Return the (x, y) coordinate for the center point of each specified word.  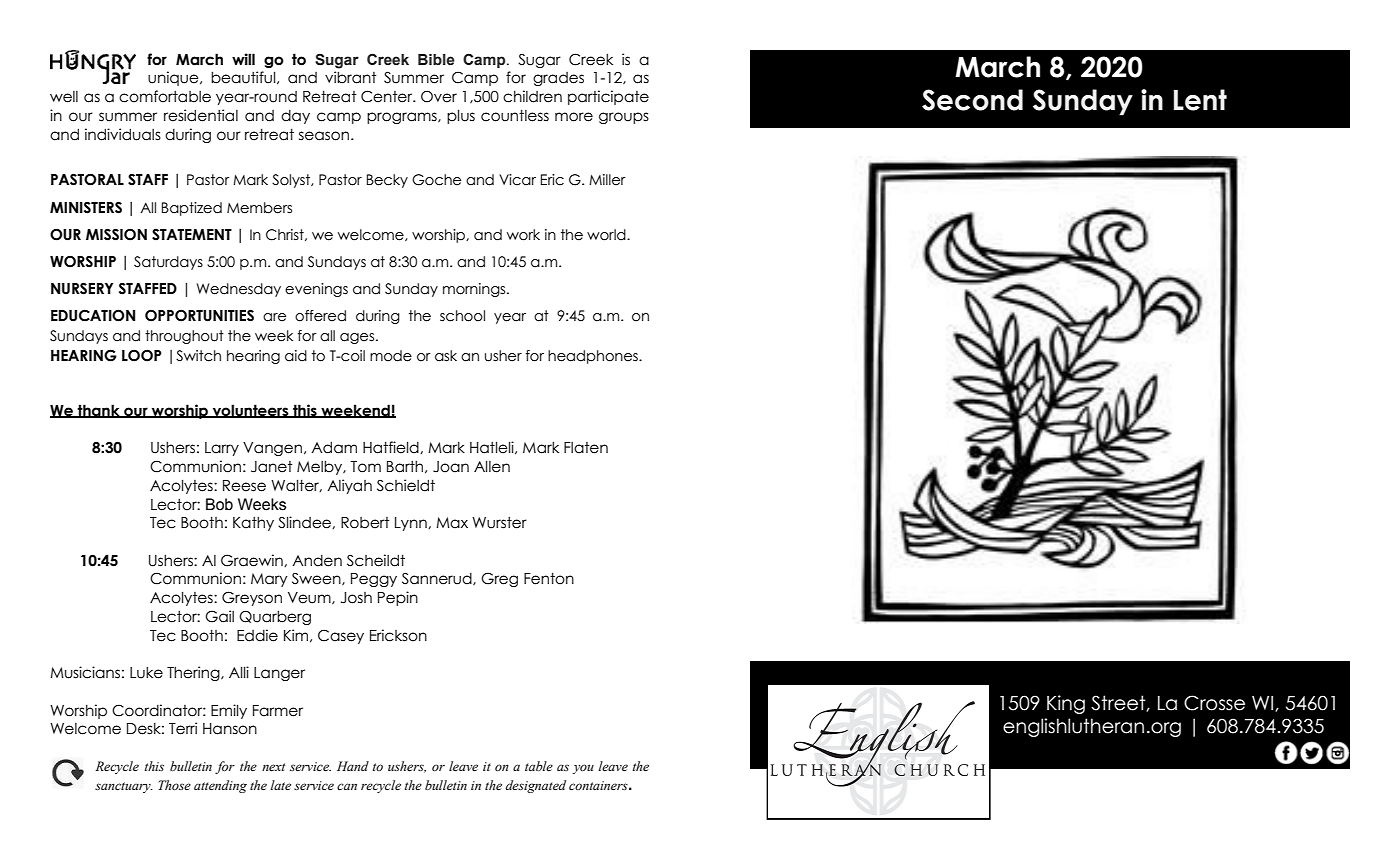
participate (608, 97)
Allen (492, 466)
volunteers (250, 411)
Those (175, 785)
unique (174, 78)
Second (972, 100)
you (583, 769)
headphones (594, 357)
